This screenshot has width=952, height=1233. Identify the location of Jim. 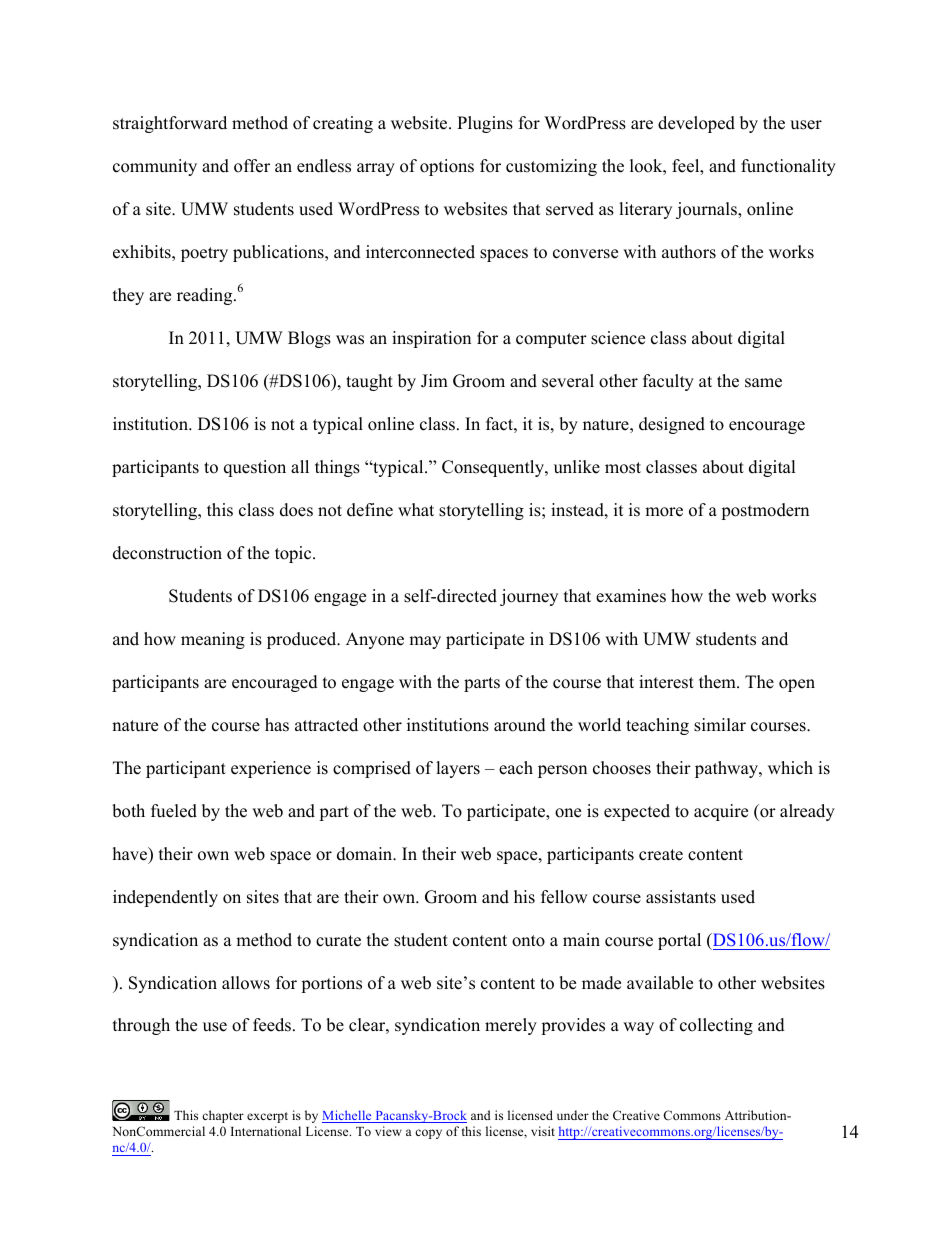
(434, 381).
